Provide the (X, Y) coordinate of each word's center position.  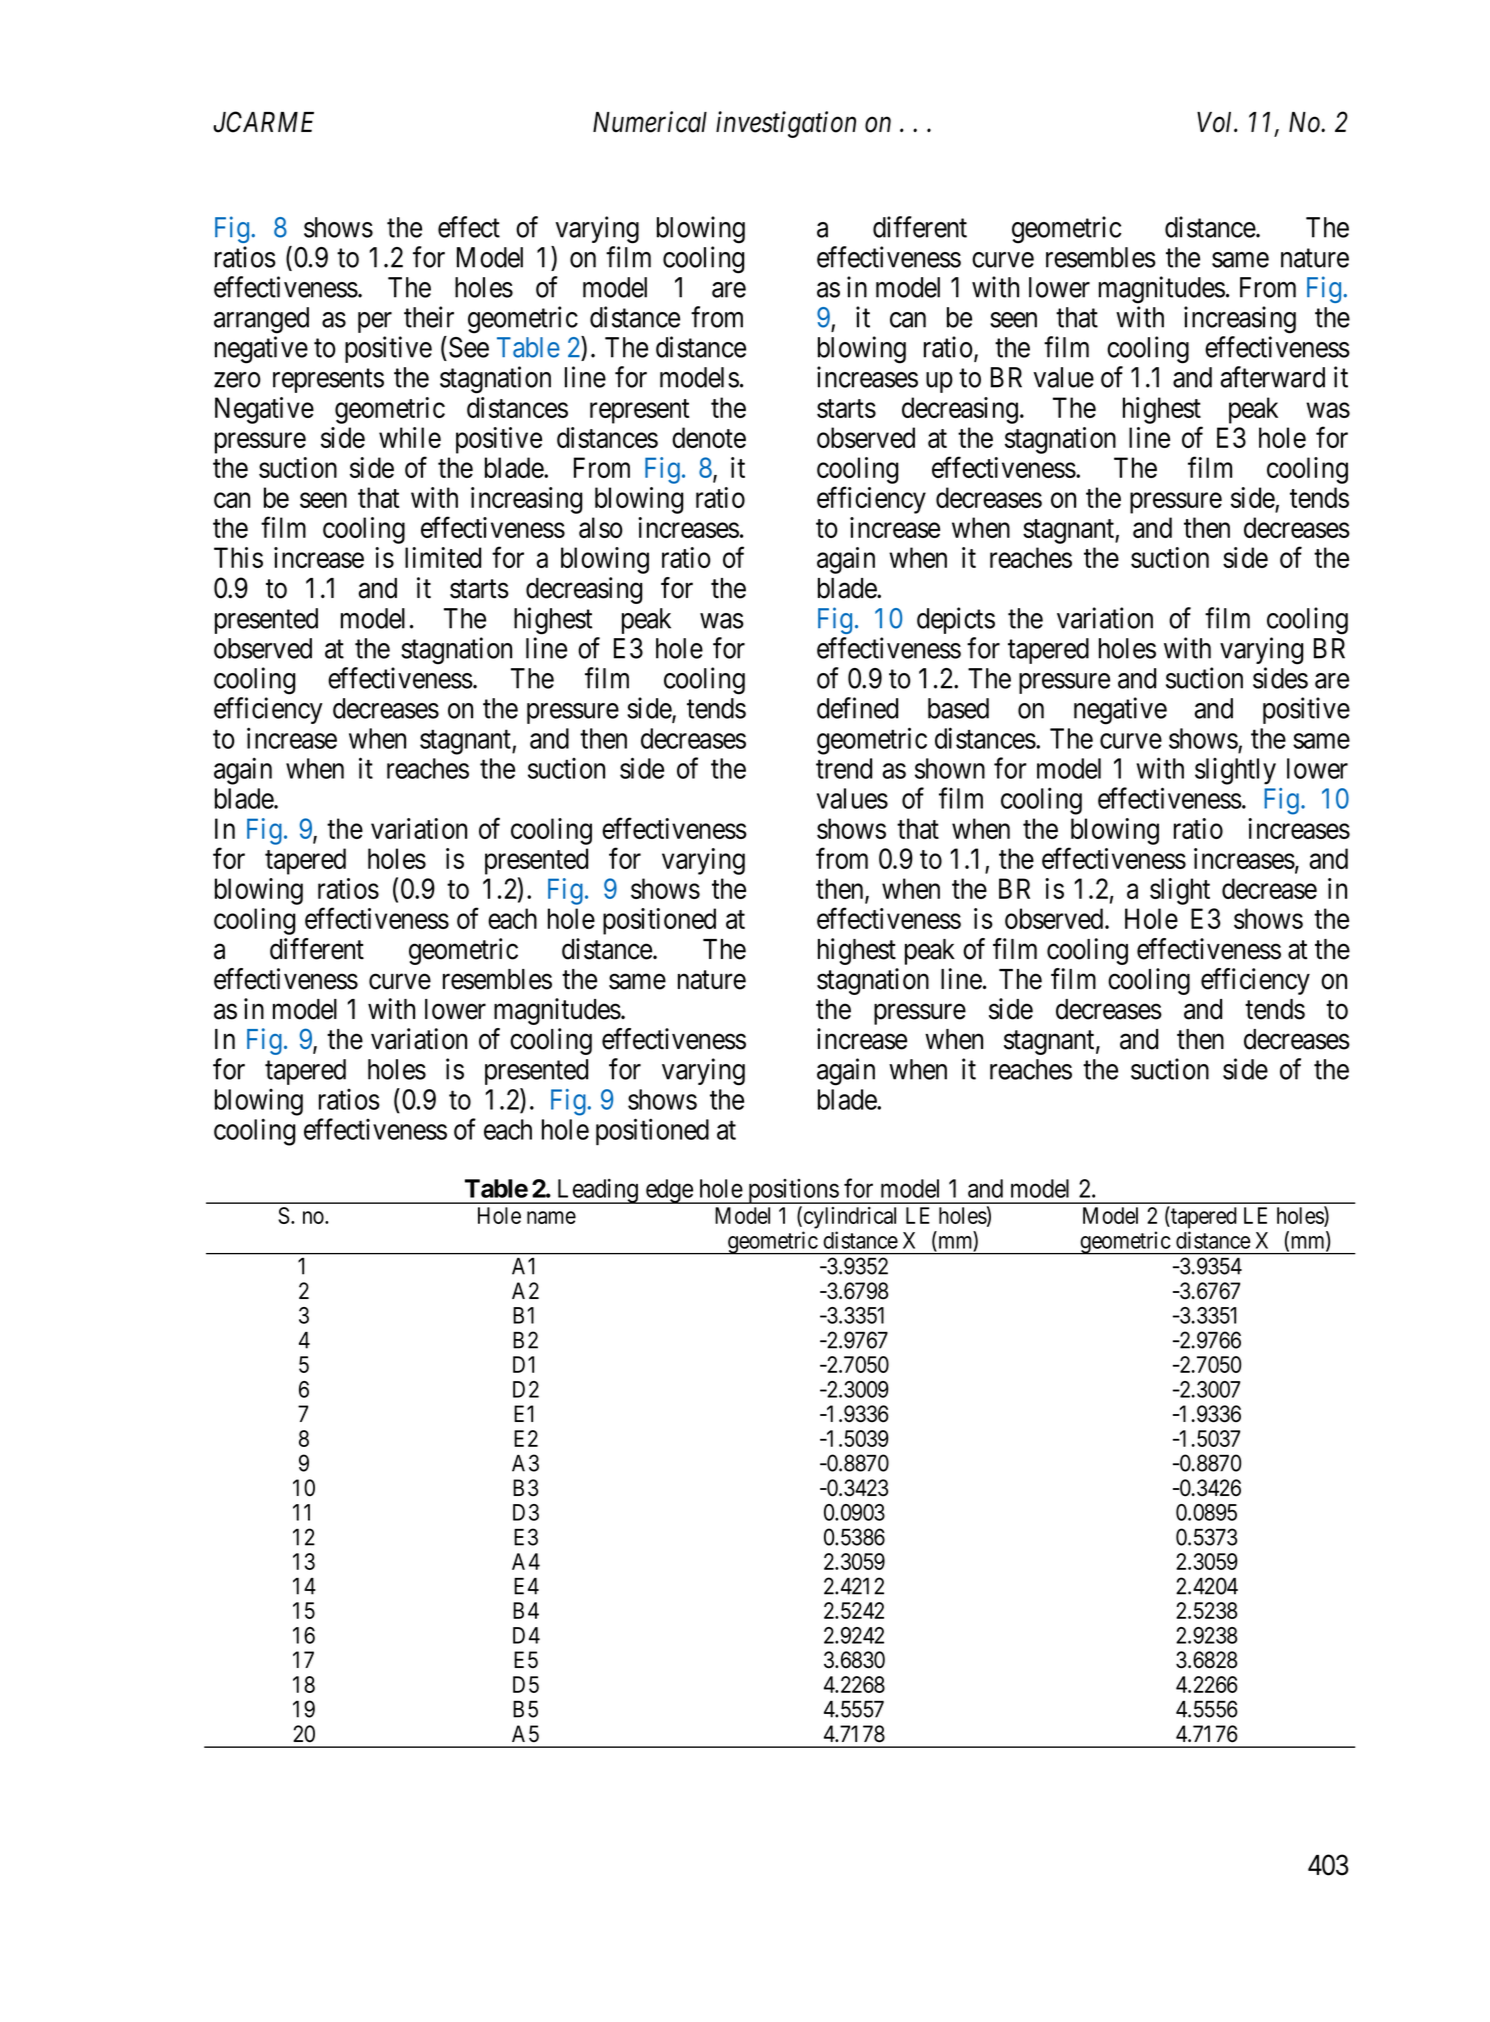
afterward (1273, 377)
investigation (786, 125)
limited (443, 557)
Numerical (650, 122)
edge (668, 1191)
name (551, 1217)
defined (857, 708)
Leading (597, 1191)
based (958, 708)
